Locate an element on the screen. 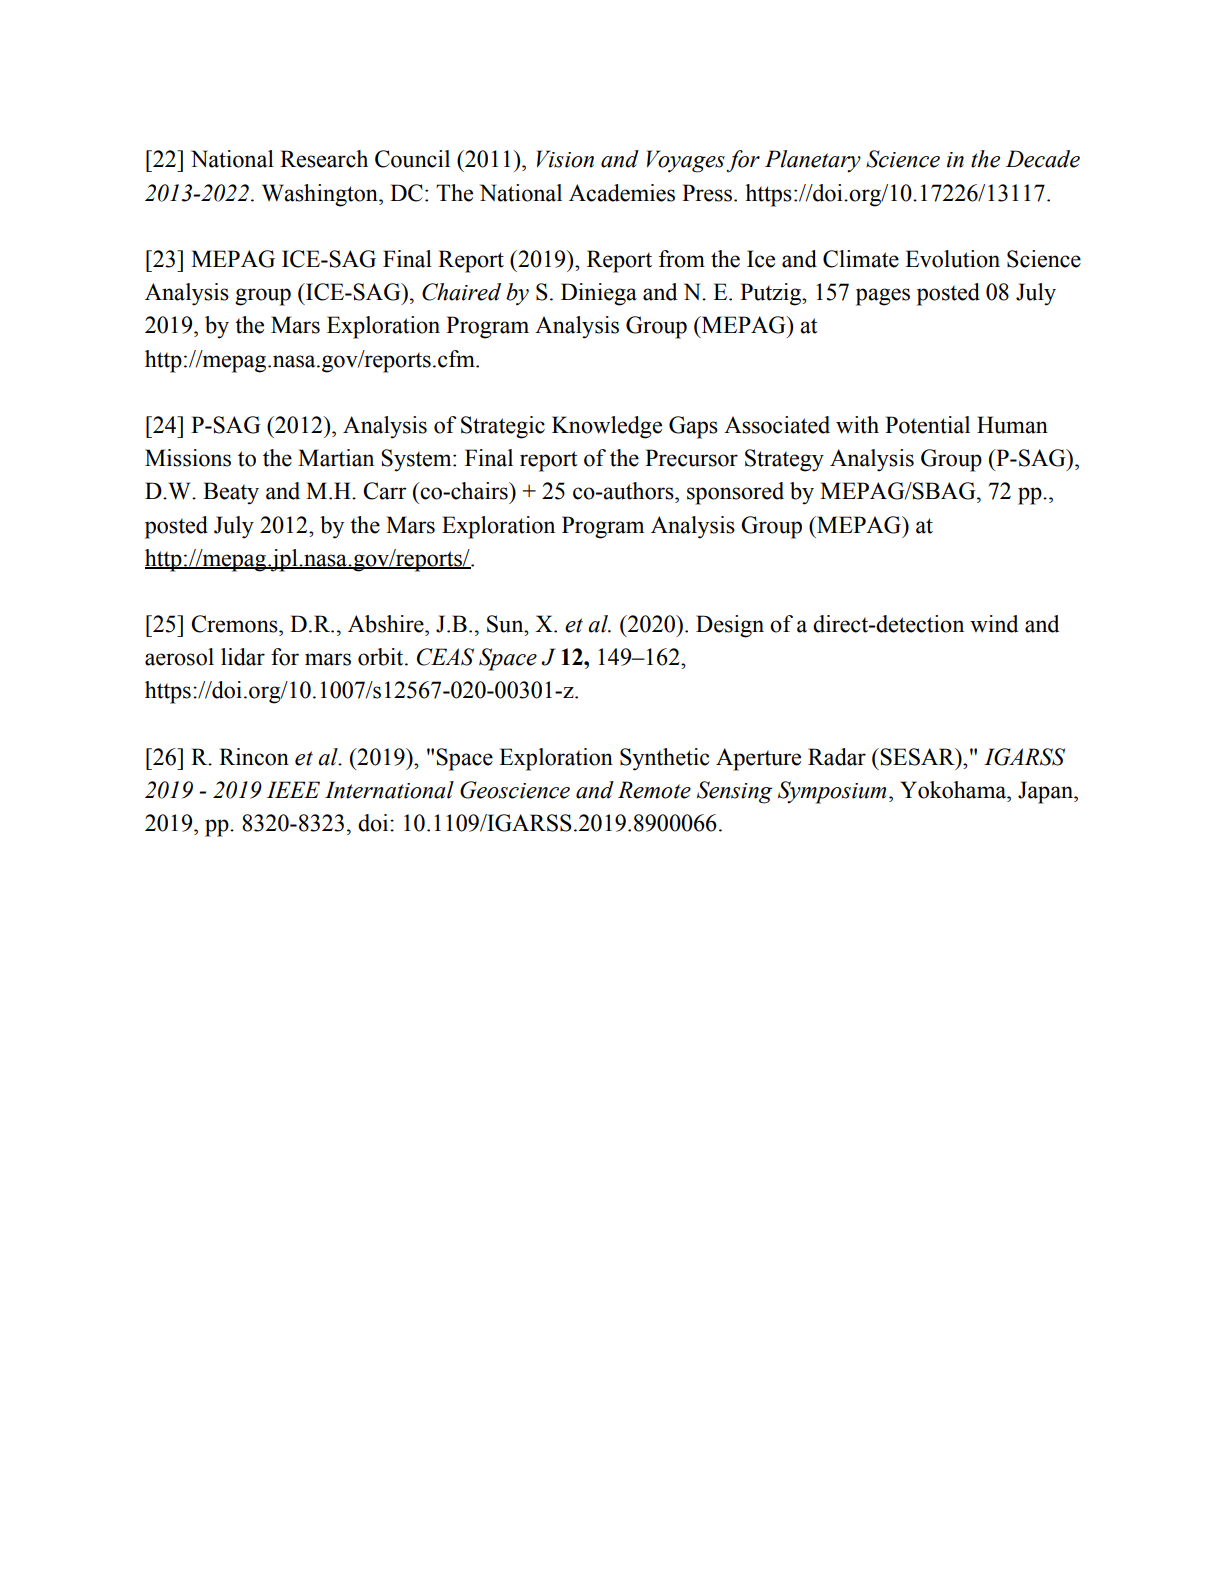  Remote is located at coordinates (654, 790).
